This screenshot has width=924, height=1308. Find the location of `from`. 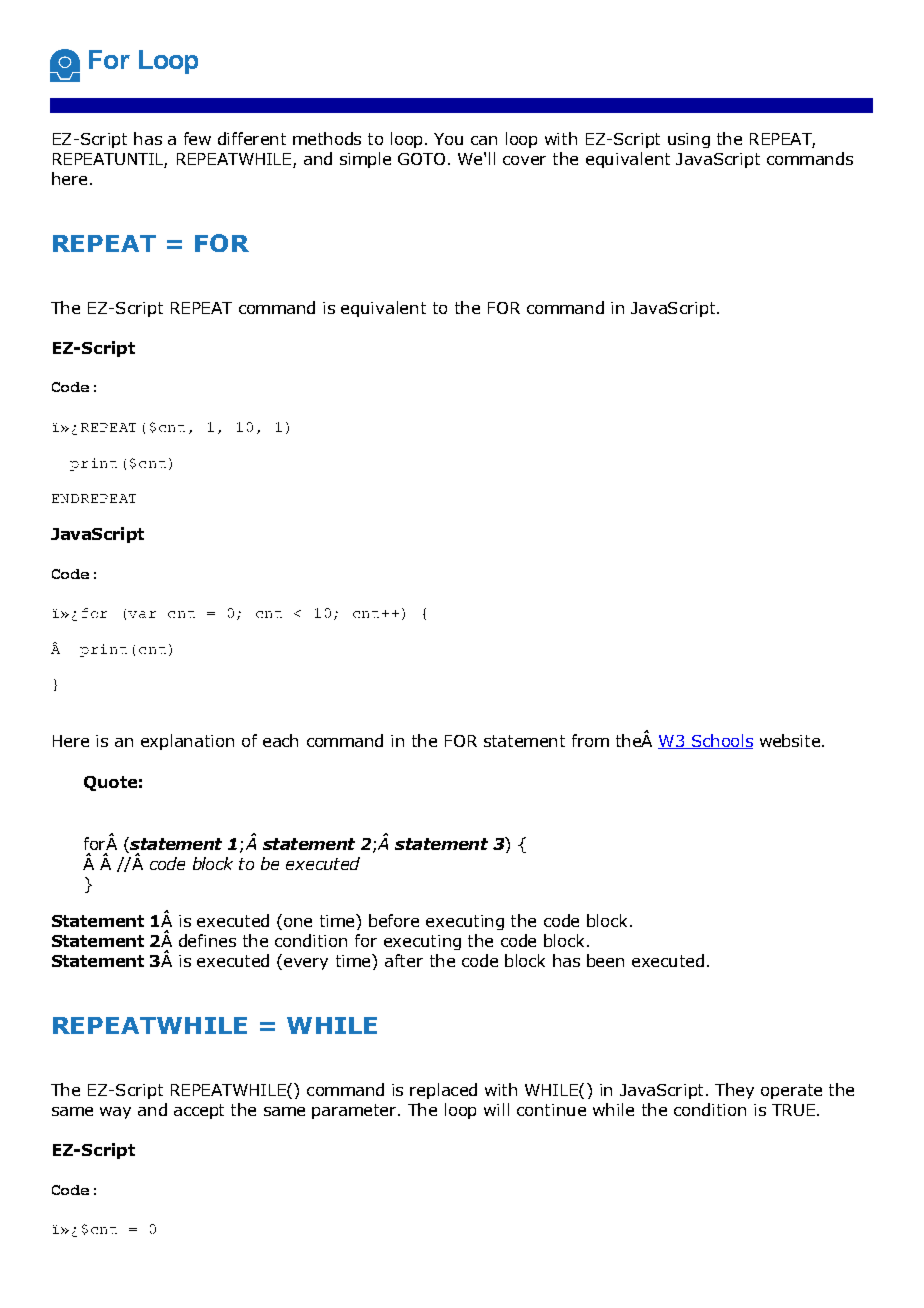

from is located at coordinates (590, 740).
